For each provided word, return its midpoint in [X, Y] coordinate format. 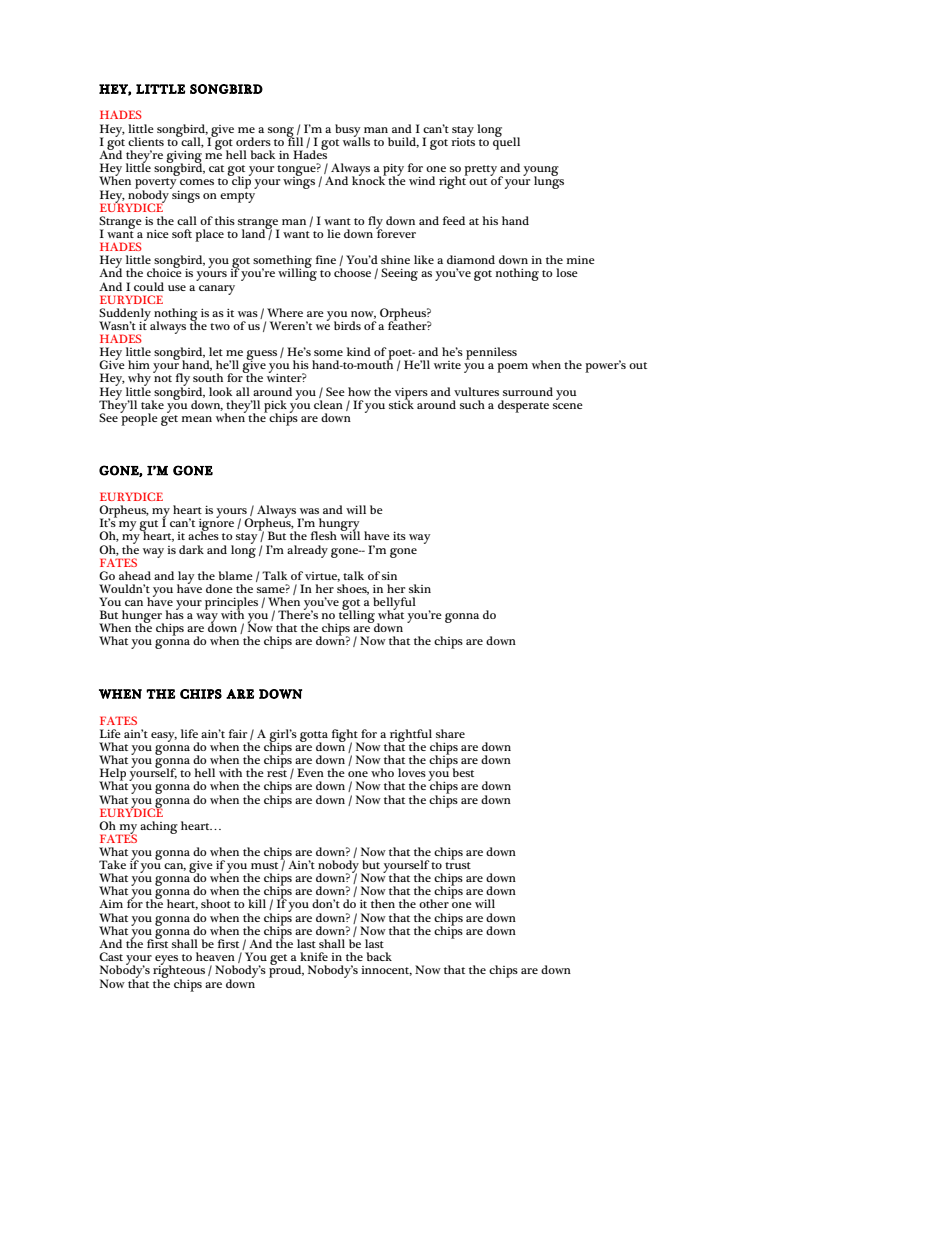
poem [512, 368]
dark [191, 549]
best [463, 772]
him [139, 364]
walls [356, 140]
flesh [324, 535]
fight [345, 736]
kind [359, 351]
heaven [215, 956]
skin [420, 588]
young [541, 172]
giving [184, 158]
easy [164, 737]
